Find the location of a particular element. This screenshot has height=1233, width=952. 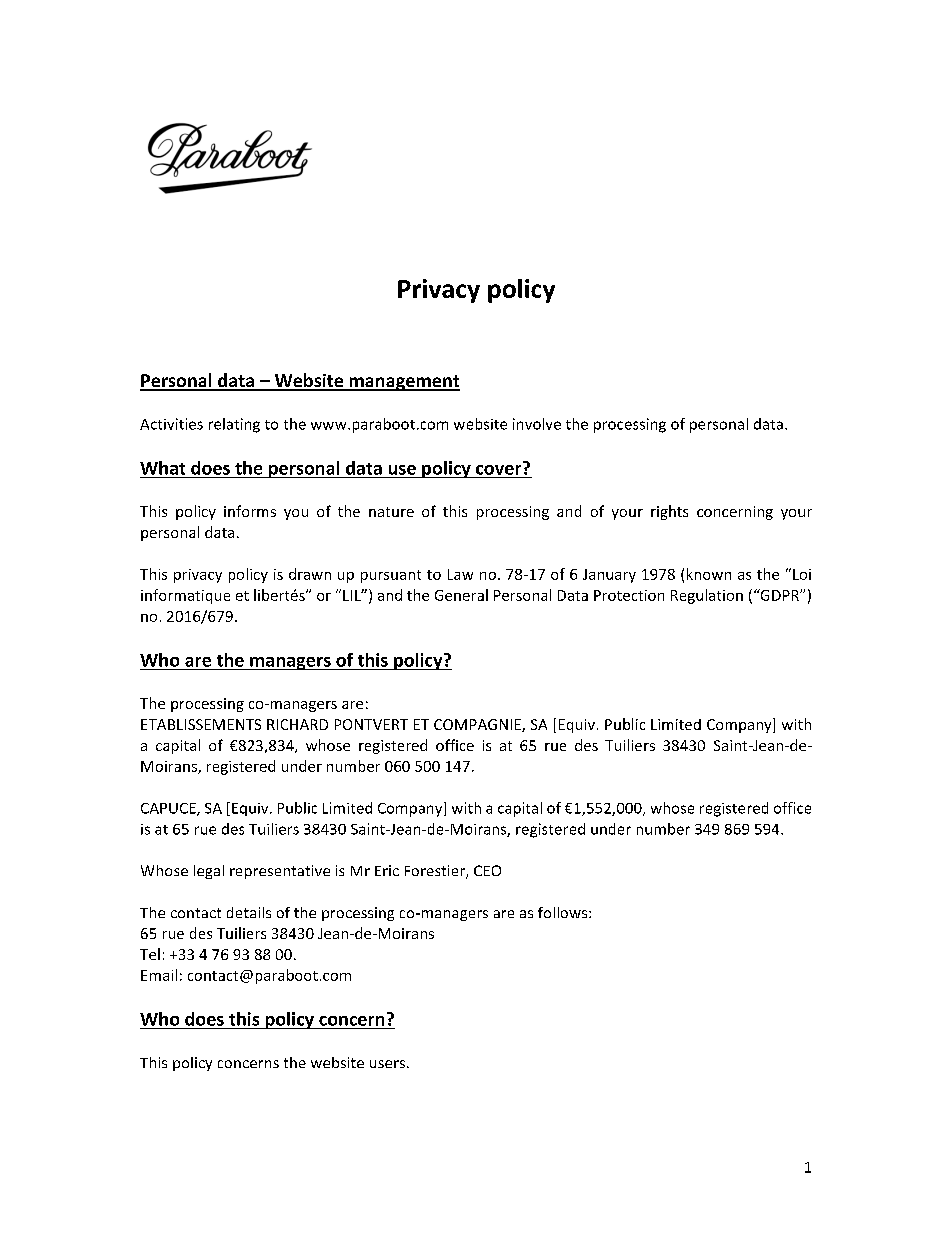

relating is located at coordinates (234, 425).
